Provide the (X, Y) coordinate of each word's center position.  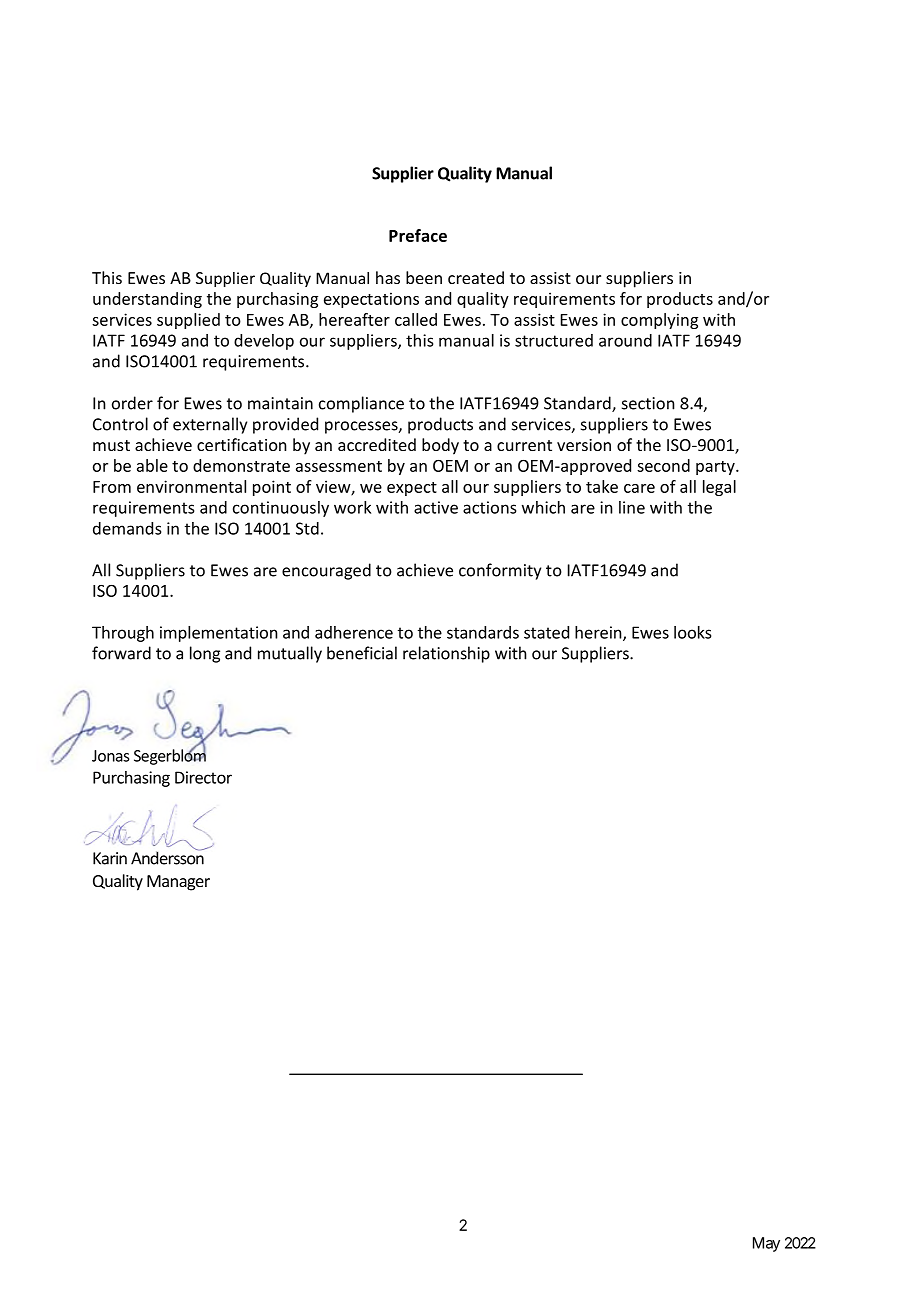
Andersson (168, 857)
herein (599, 633)
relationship (446, 654)
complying (659, 321)
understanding (147, 300)
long (205, 654)
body (440, 446)
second (663, 465)
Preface (418, 235)
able (152, 465)
